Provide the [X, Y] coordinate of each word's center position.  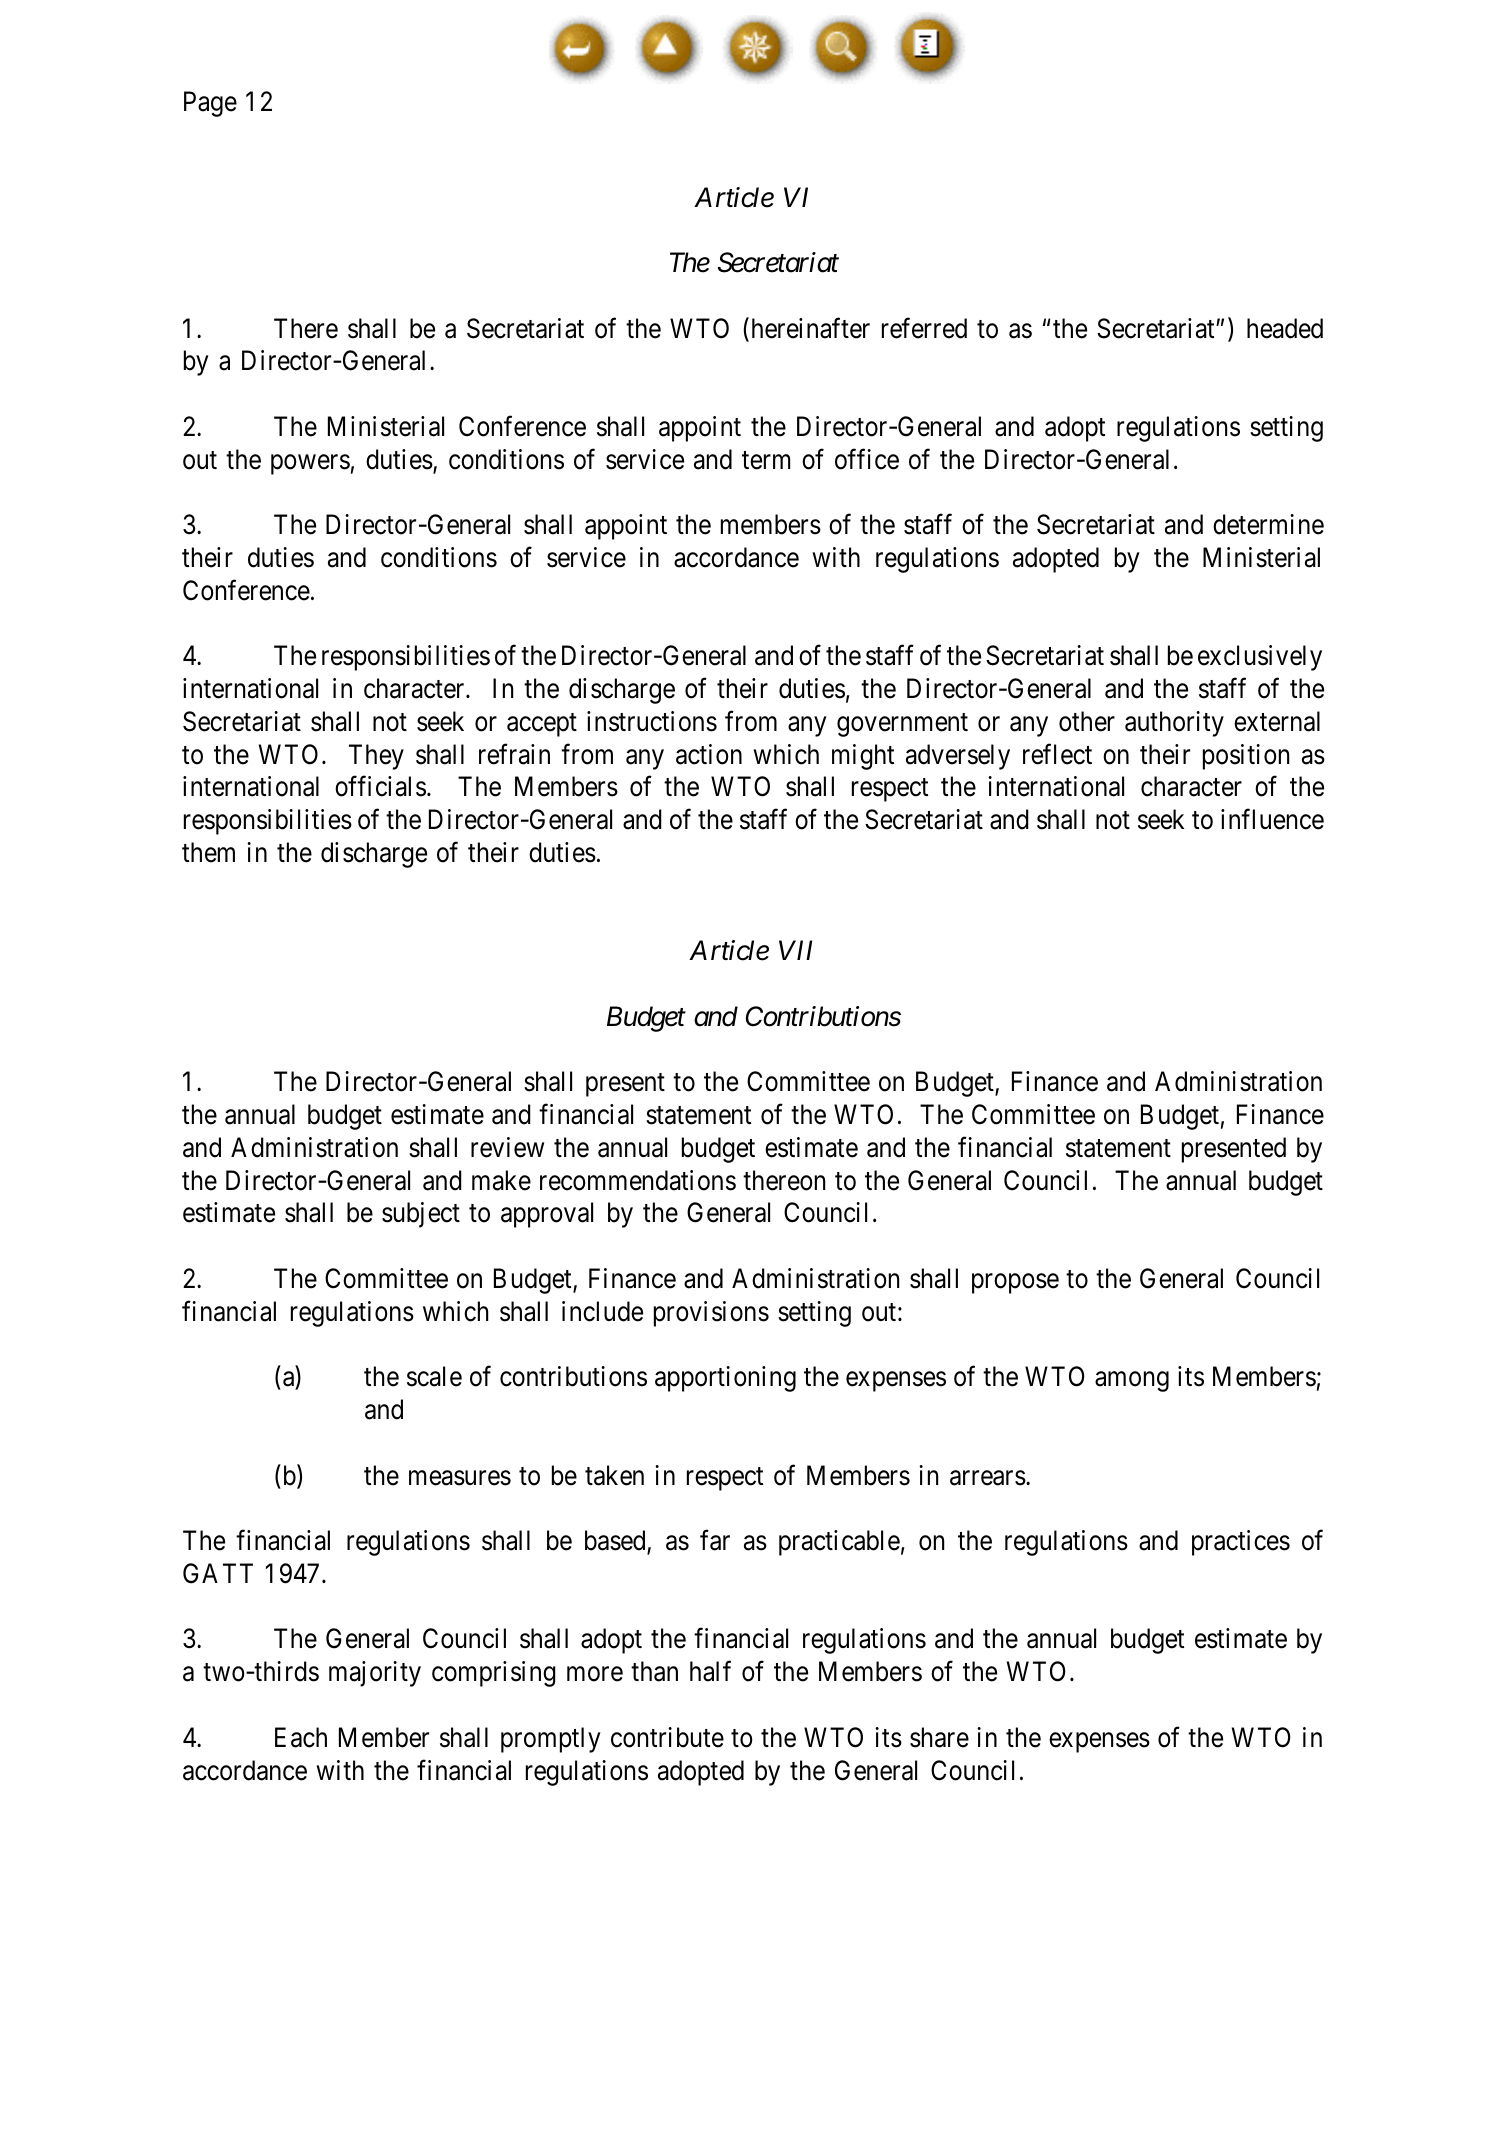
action [709, 754]
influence [1272, 819]
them [208, 852]
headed [1285, 328]
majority [375, 1674]
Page [210, 104]
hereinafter [809, 329]
